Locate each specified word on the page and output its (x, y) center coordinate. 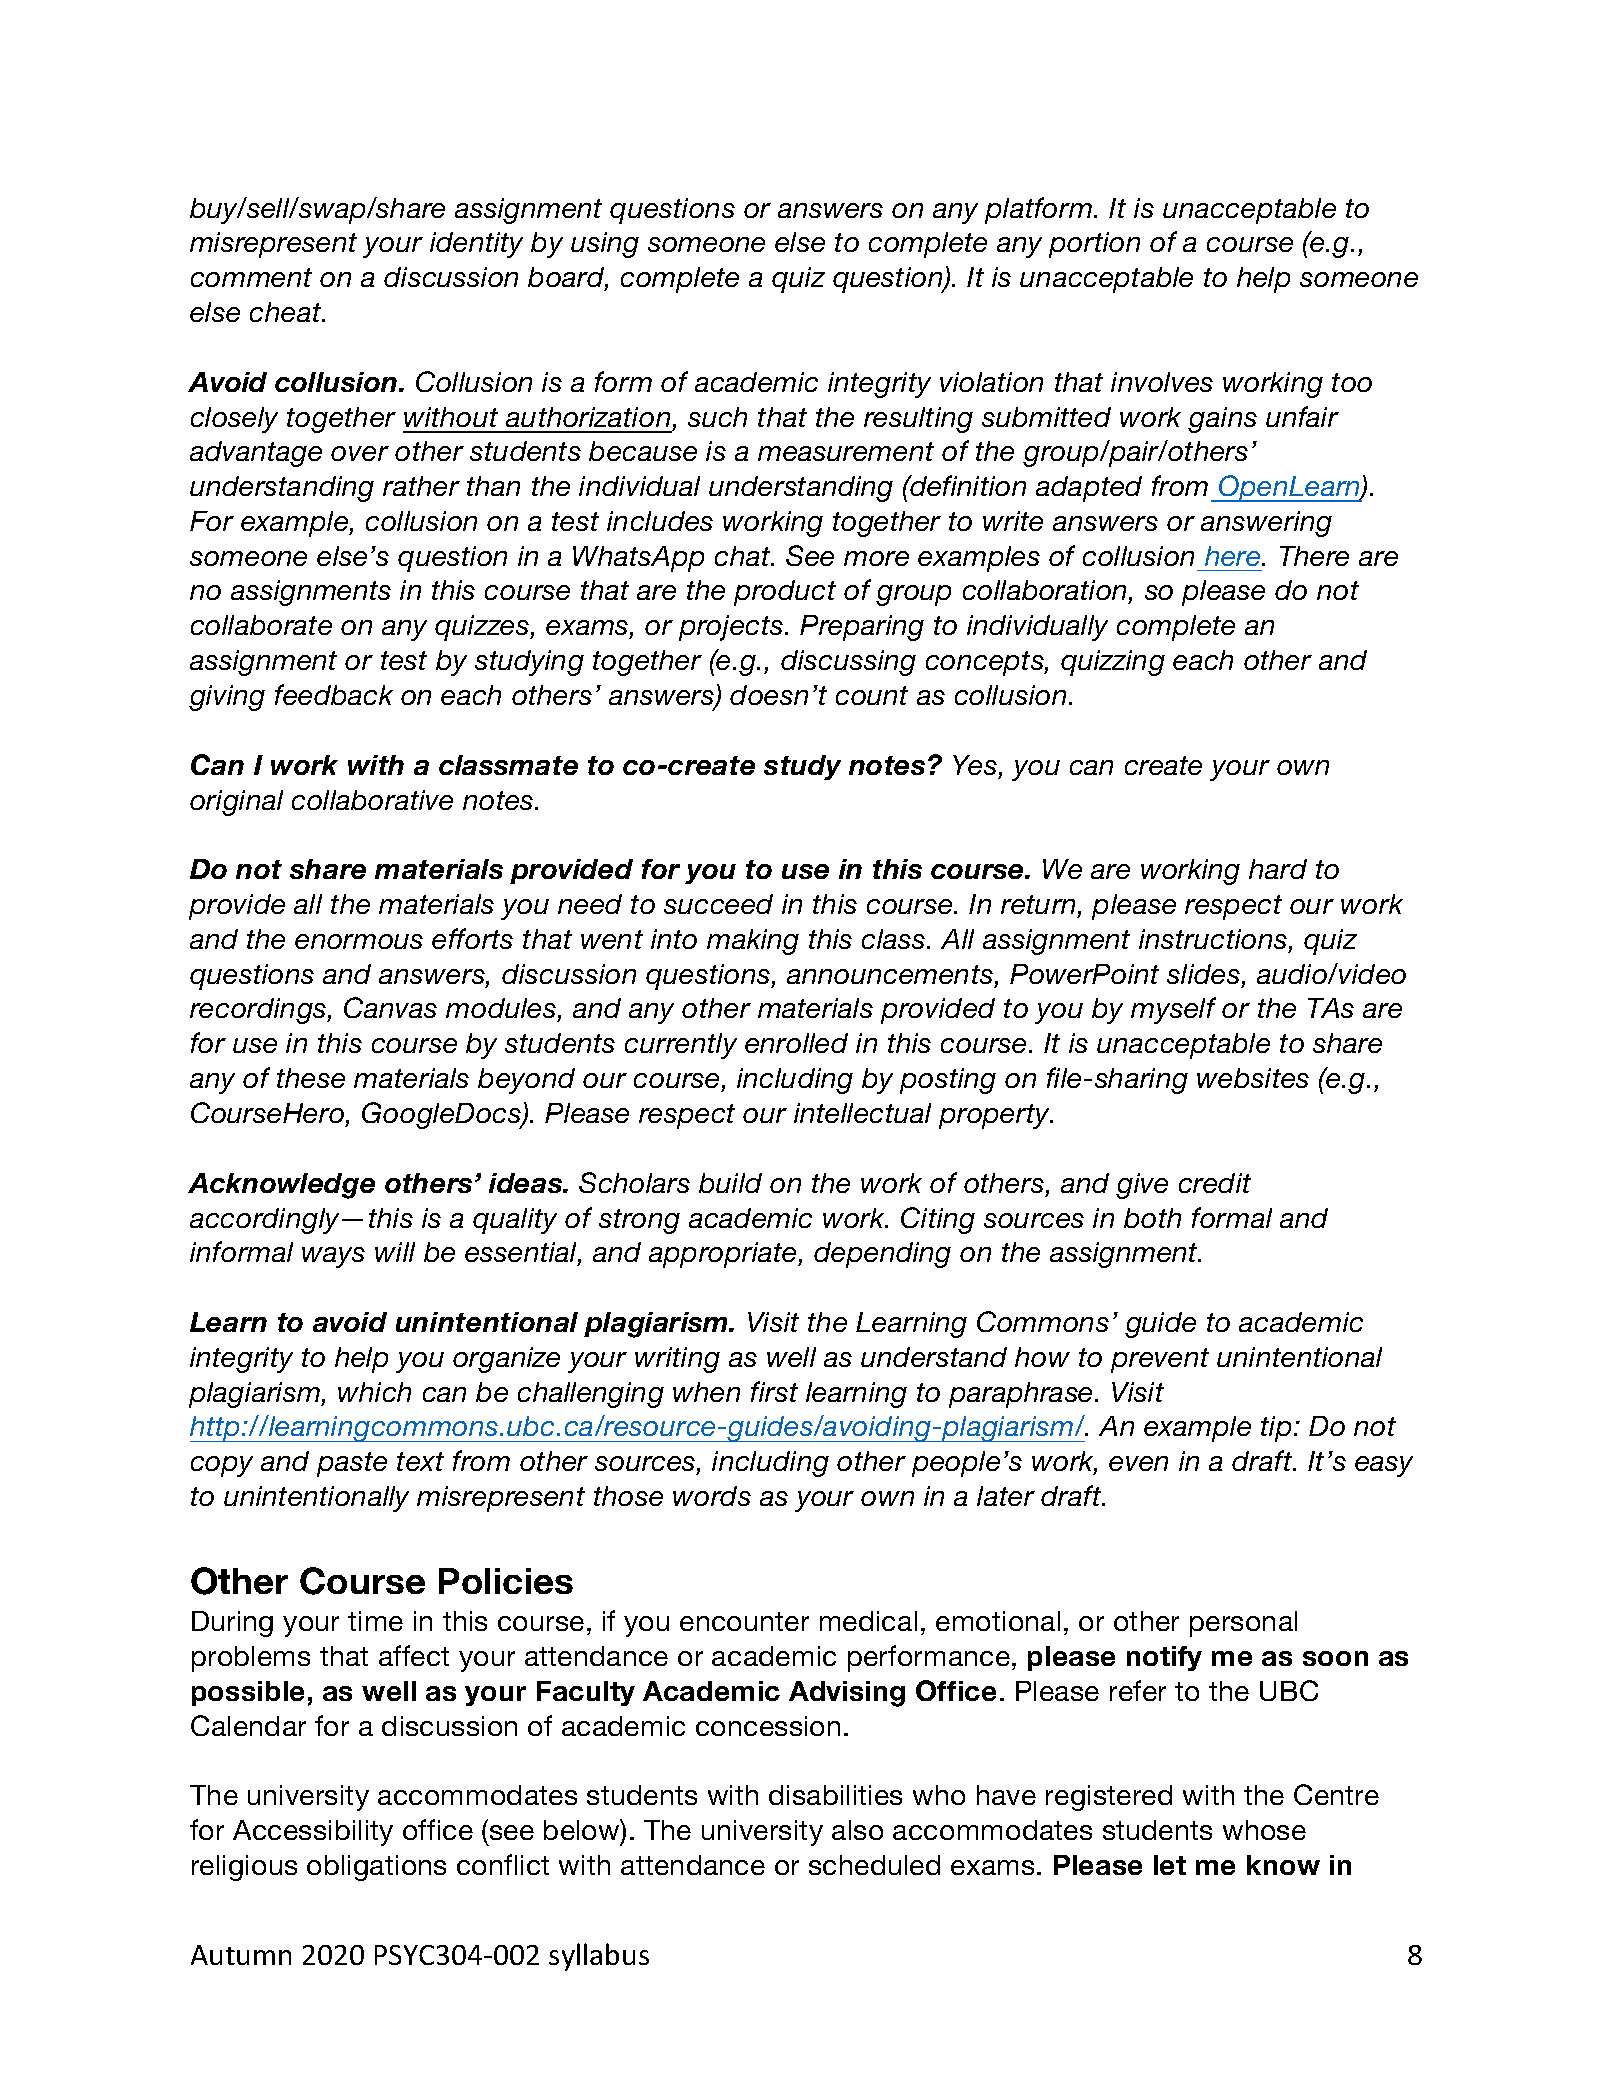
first (774, 1391)
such (717, 417)
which (374, 1392)
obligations (376, 1868)
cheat (287, 312)
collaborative (372, 800)
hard (1278, 869)
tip (1276, 1429)
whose (1264, 1830)
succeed (718, 904)
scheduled (874, 1865)
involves (1162, 382)
